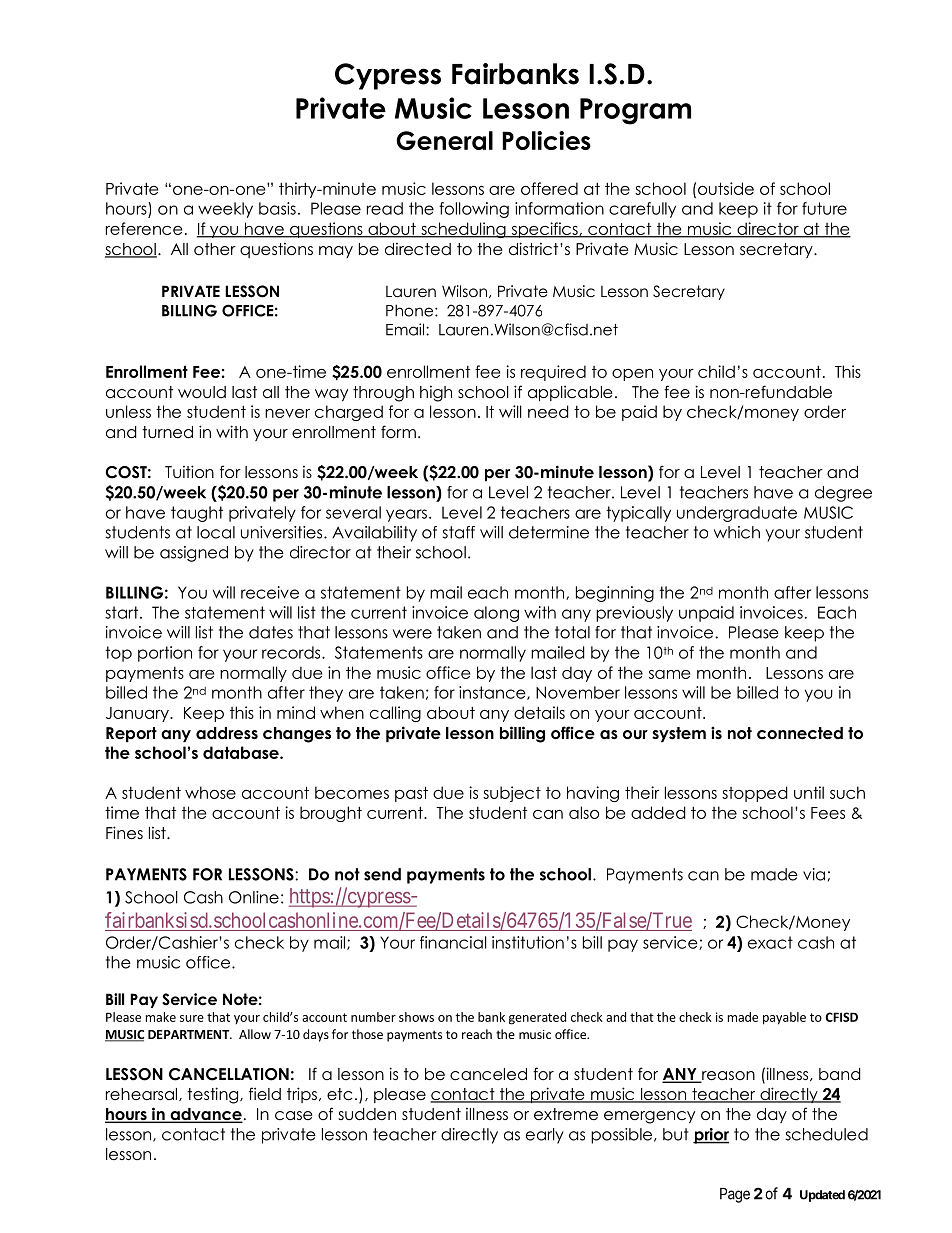  Describe the element at coordinates (444, 141) in the screenshot. I see `General` at that location.
